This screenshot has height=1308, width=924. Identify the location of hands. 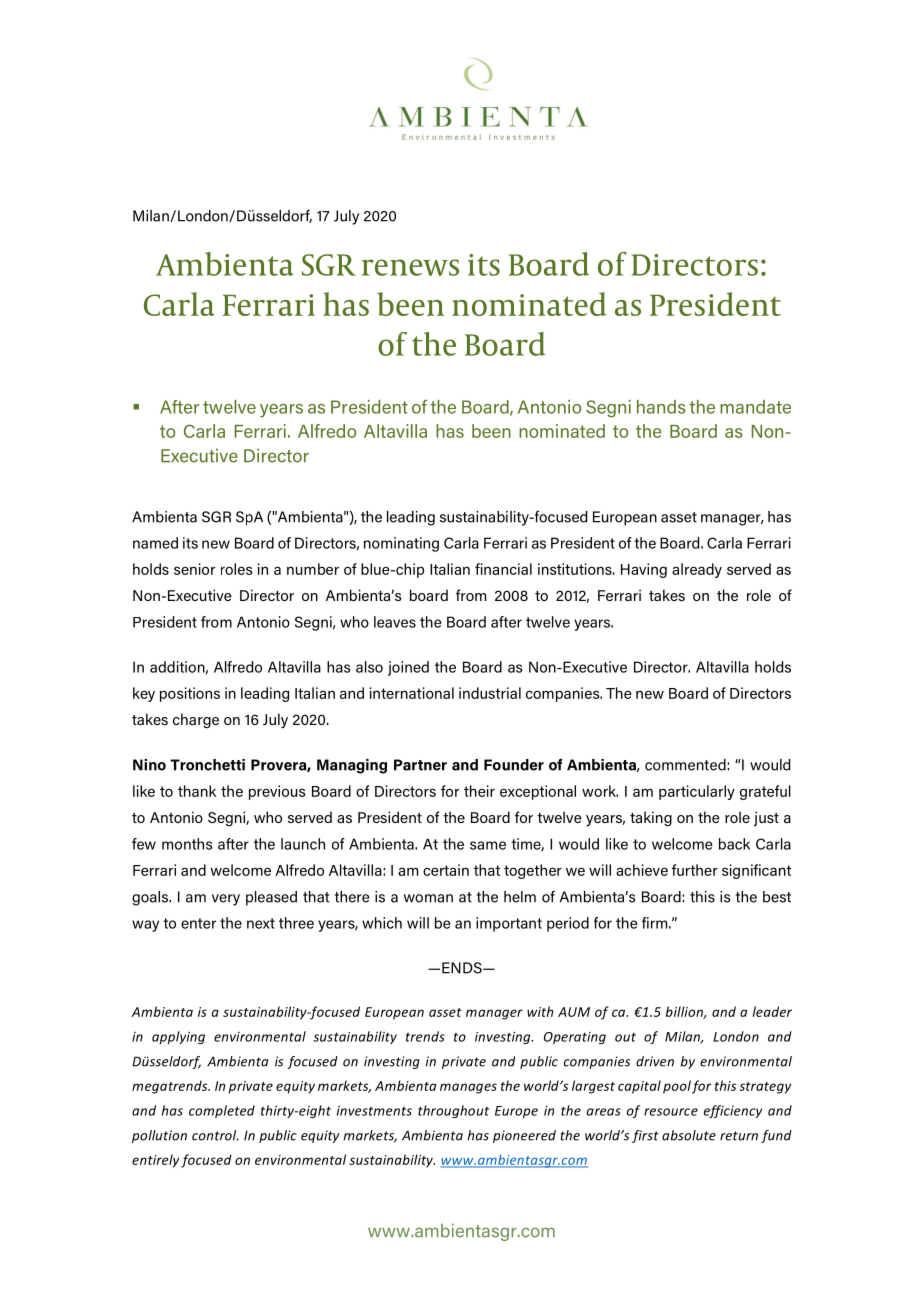
(661, 407).
